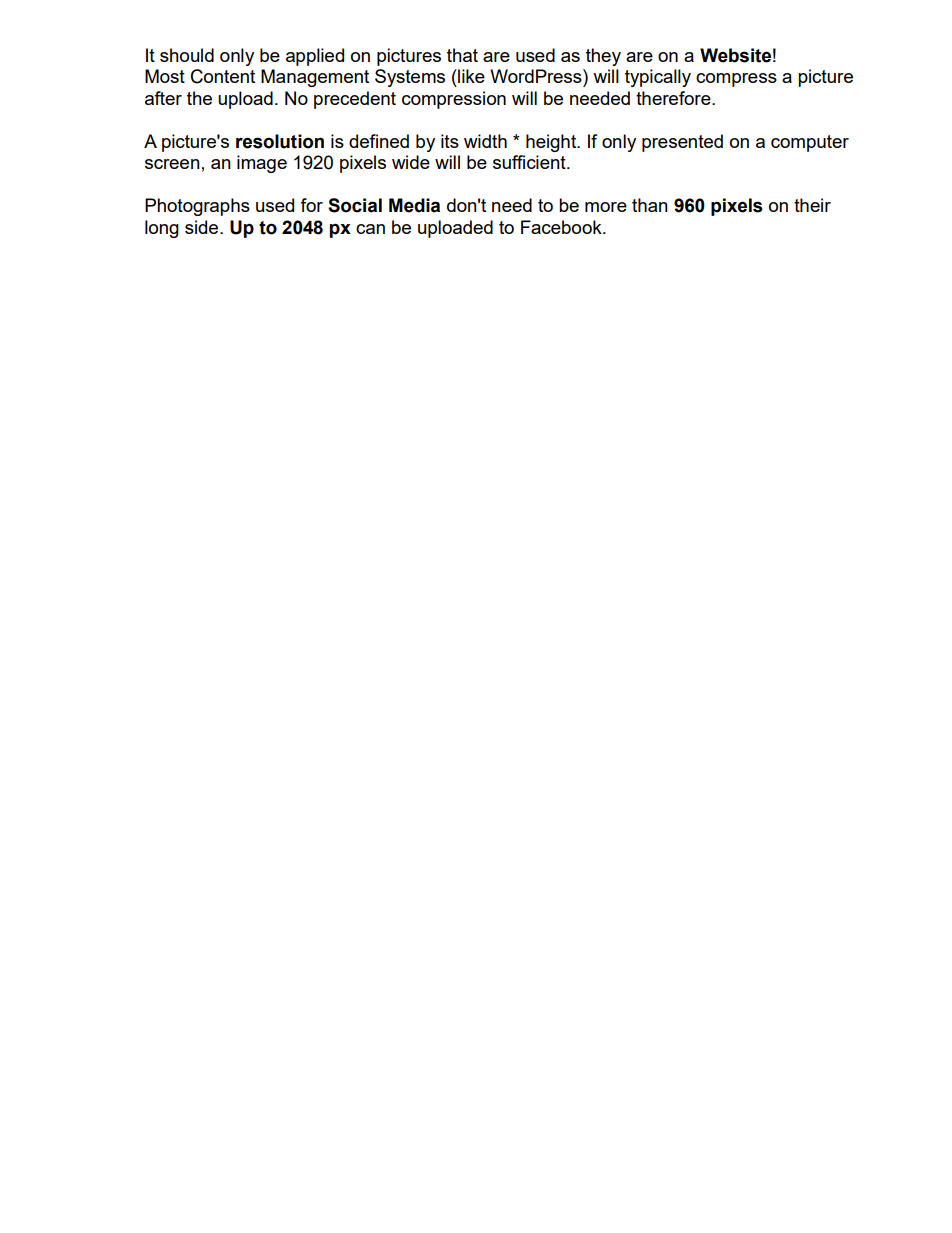 Image resolution: width=952 pixels, height=1233 pixels. Describe the element at coordinates (674, 98) in the screenshot. I see `therefore` at that location.
